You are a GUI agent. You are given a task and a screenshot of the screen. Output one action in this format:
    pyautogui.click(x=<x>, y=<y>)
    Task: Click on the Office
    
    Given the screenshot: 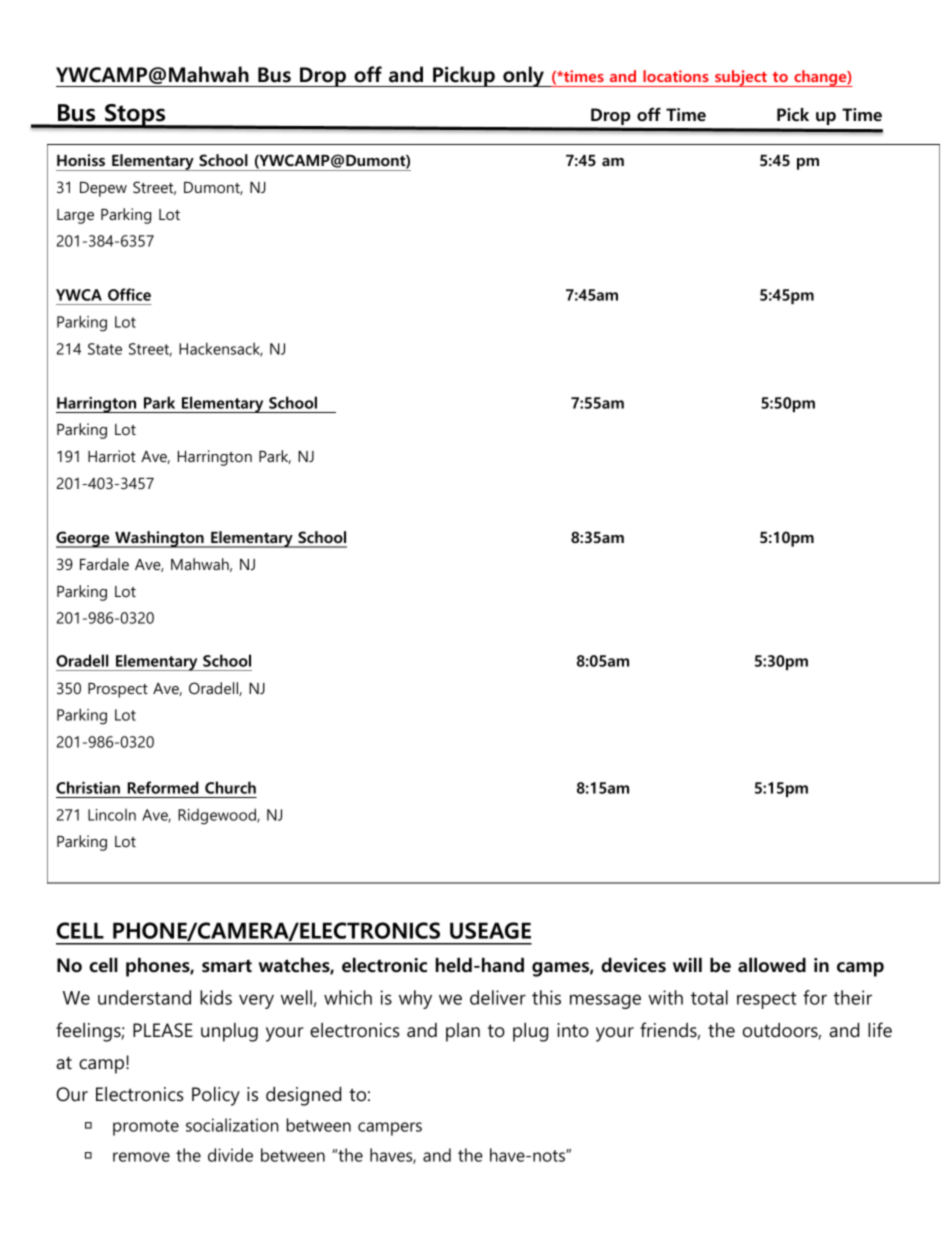 What is the action you would take?
    pyautogui.click(x=129, y=294)
